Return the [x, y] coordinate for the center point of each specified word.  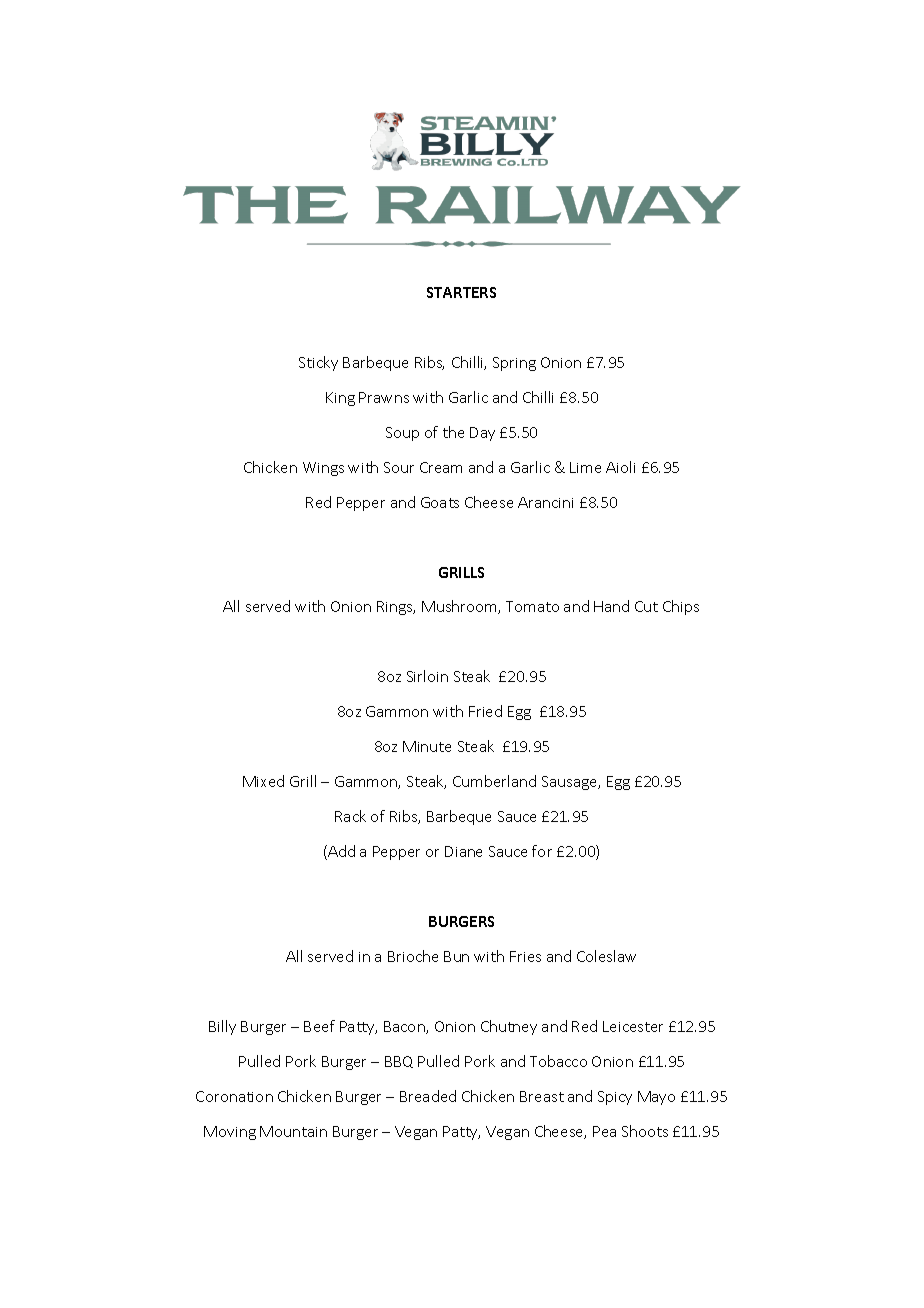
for [542, 851]
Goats [440, 502]
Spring [514, 364]
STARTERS [461, 292]
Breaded [428, 1096]
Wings [323, 469]
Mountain [293, 1131]
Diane [463, 851]
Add [340, 852]
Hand [611, 606]
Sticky [318, 363]
